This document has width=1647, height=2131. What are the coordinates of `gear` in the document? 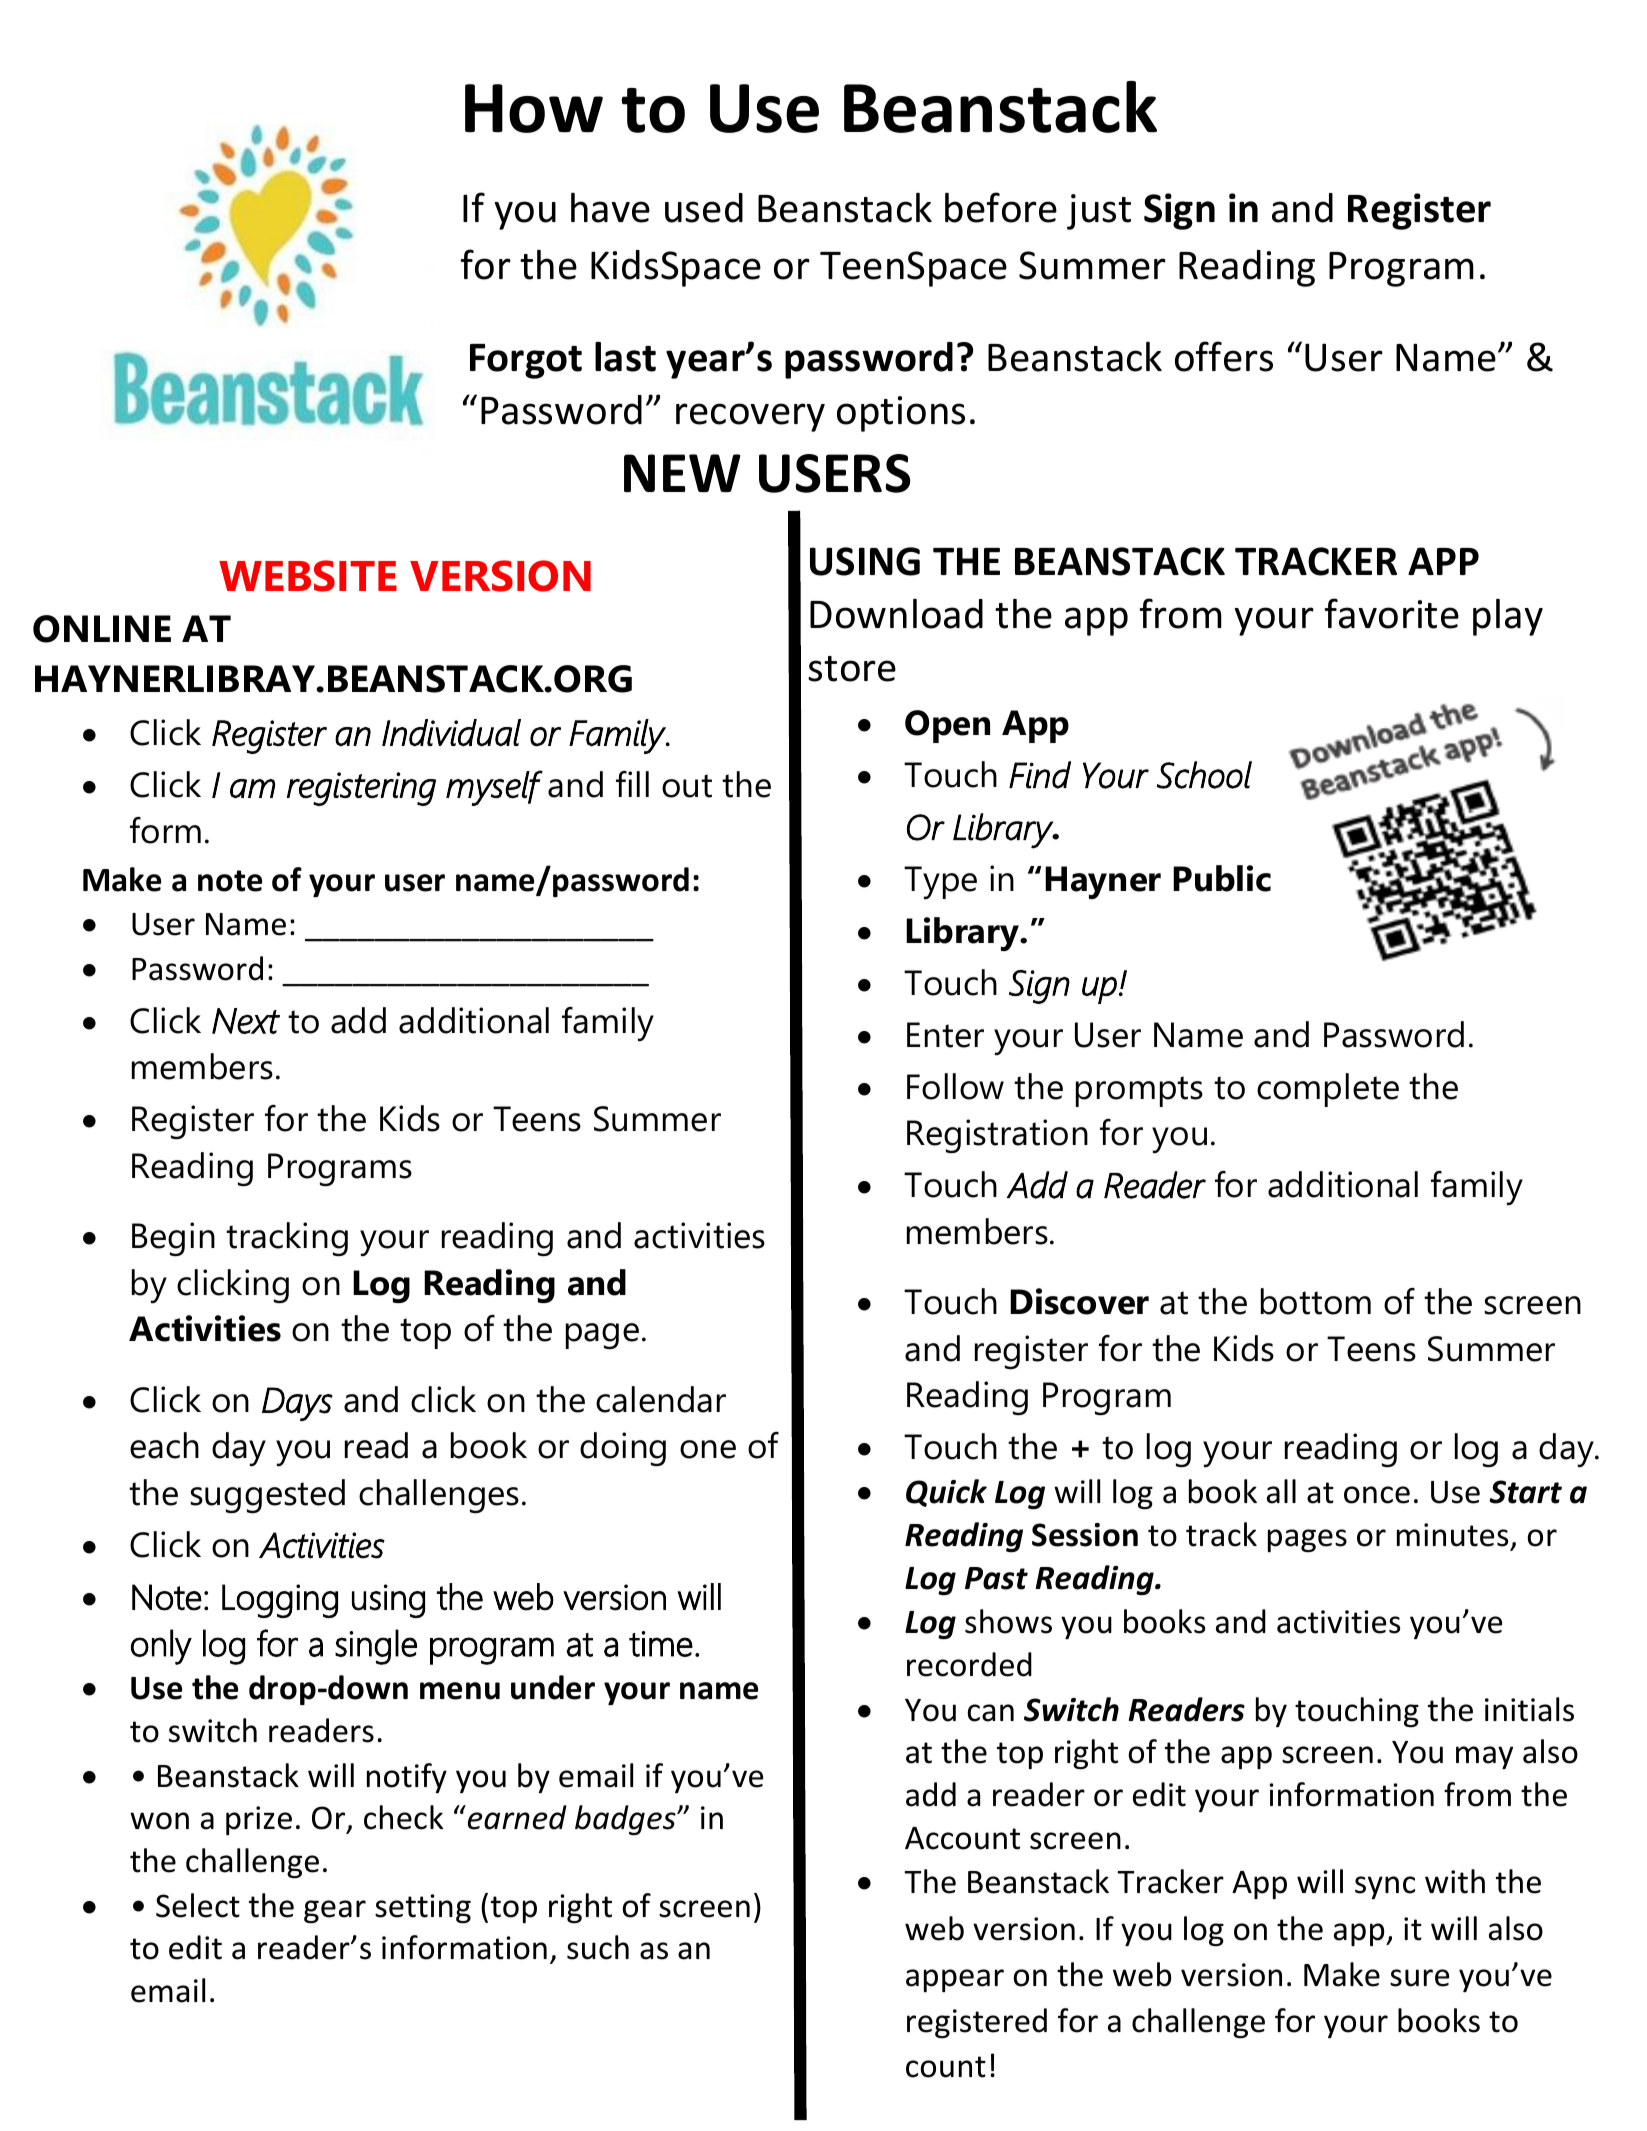 It's located at (335, 1912).
